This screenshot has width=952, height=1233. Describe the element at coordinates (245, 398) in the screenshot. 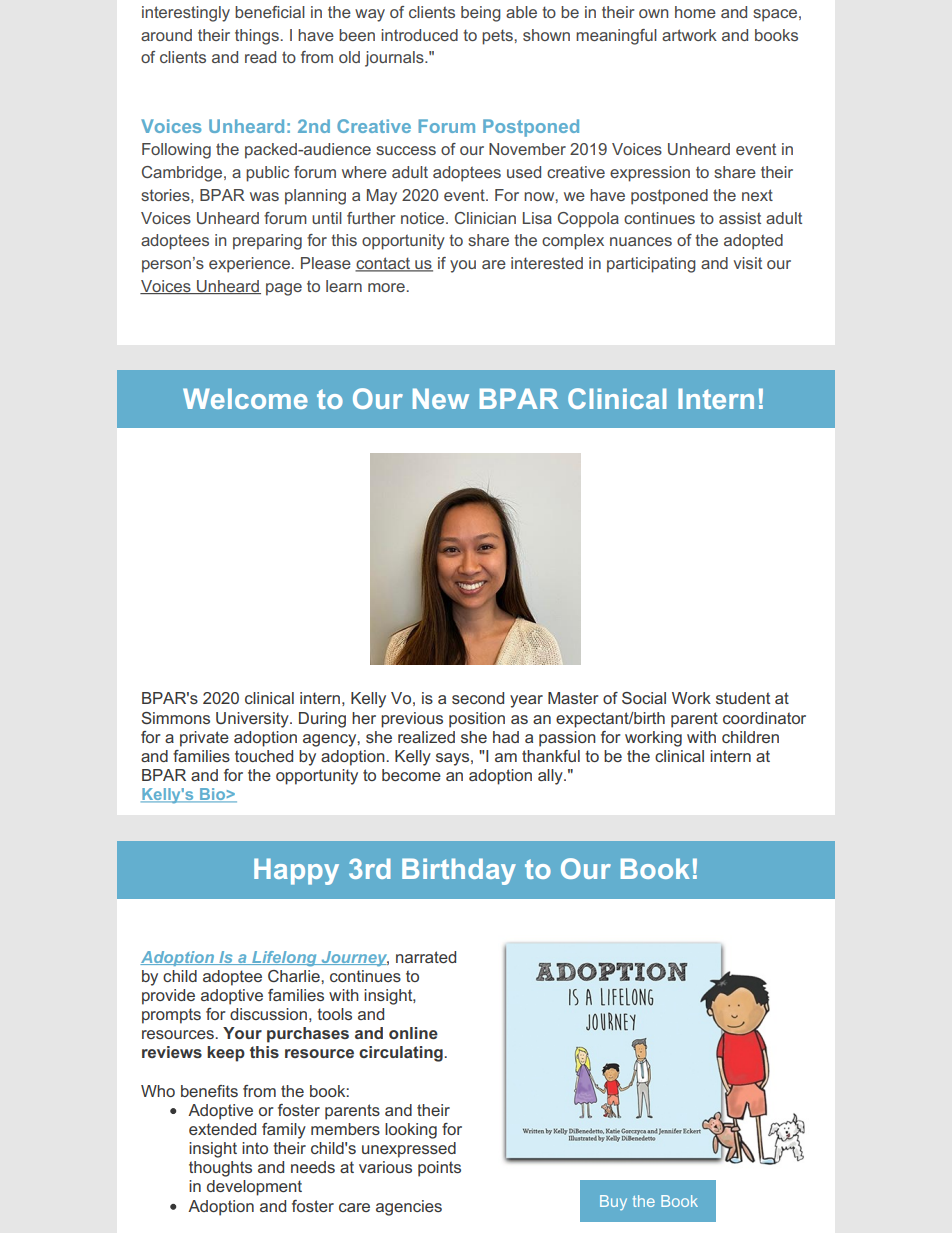

I see `Welcome` at that location.
